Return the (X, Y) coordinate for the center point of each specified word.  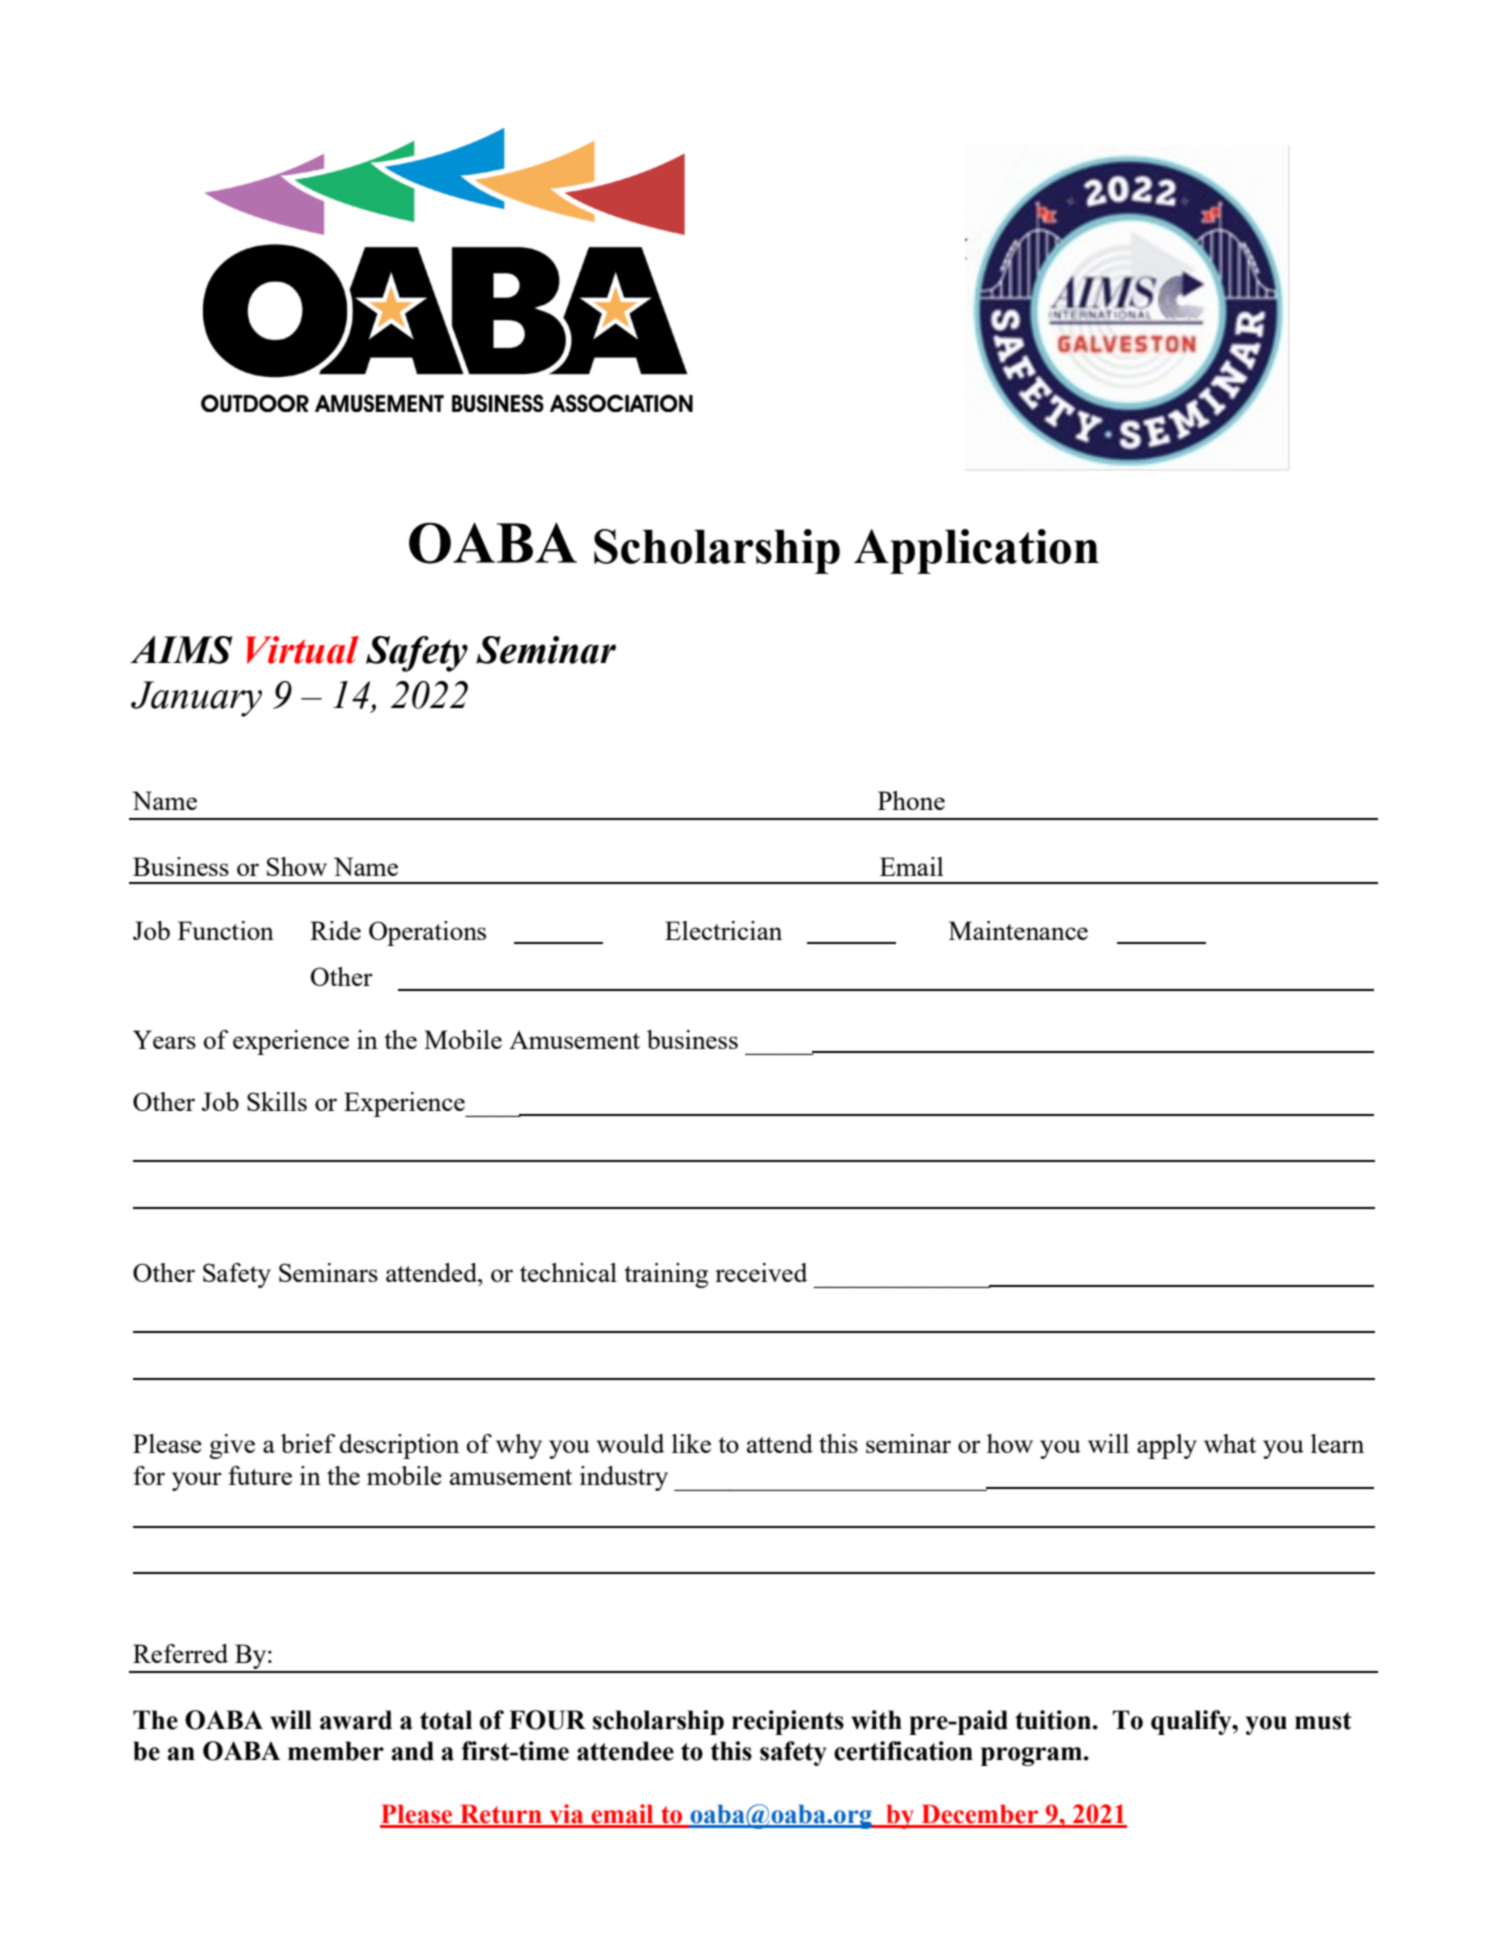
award (356, 1720)
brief (308, 1443)
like (691, 1443)
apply (1167, 1446)
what (1230, 1443)
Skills (277, 1101)
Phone (911, 800)
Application (976, 551)
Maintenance (1018, 930)
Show (297, 866)
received (761, 1272)
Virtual (302, 650)
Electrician (723, 930)
